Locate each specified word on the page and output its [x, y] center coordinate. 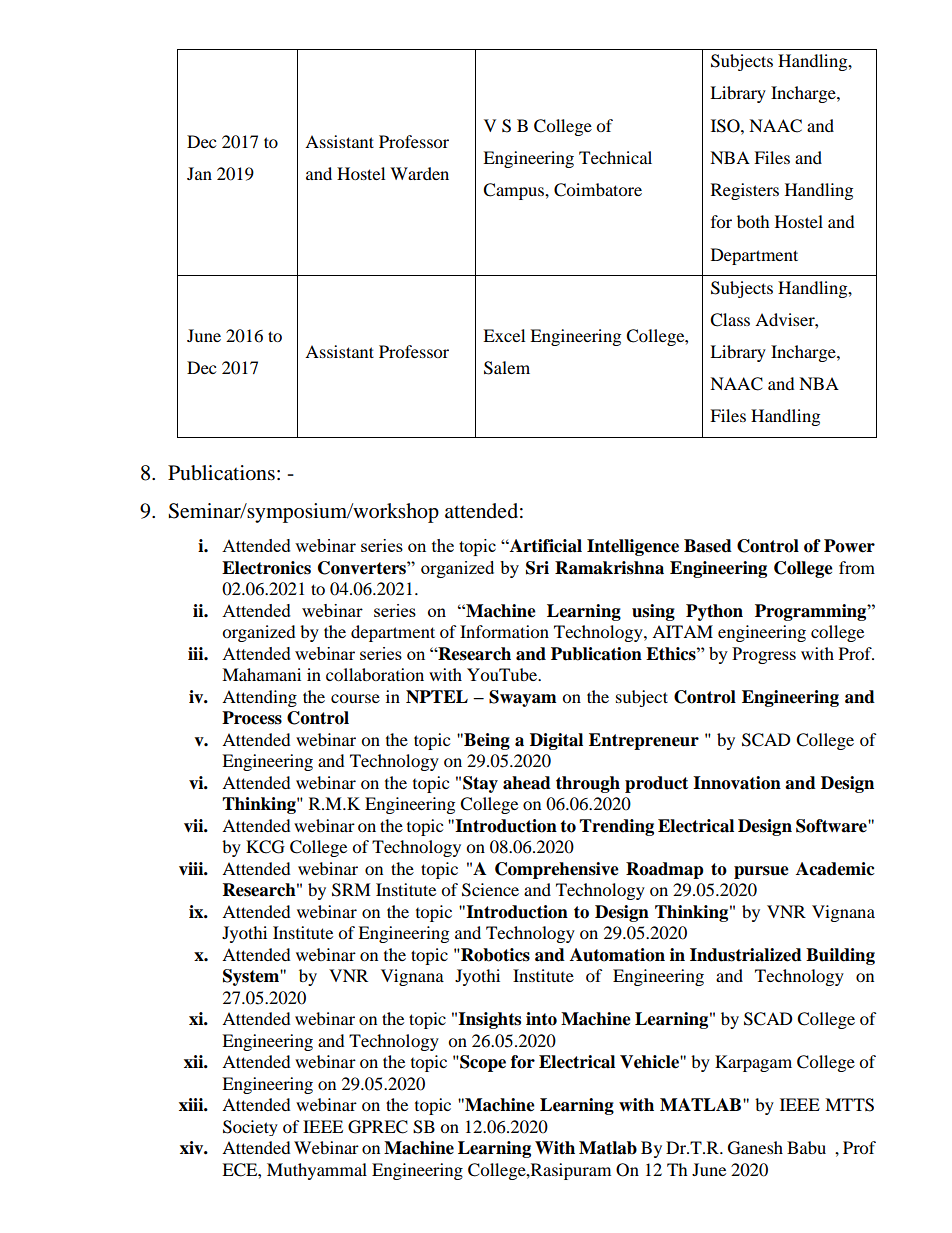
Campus [514, 191]
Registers [745, 191]
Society [250, 1128]
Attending [259, 698]
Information [504, 631]
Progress [764, 655]
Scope [482, 1063]
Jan [199, 173]
